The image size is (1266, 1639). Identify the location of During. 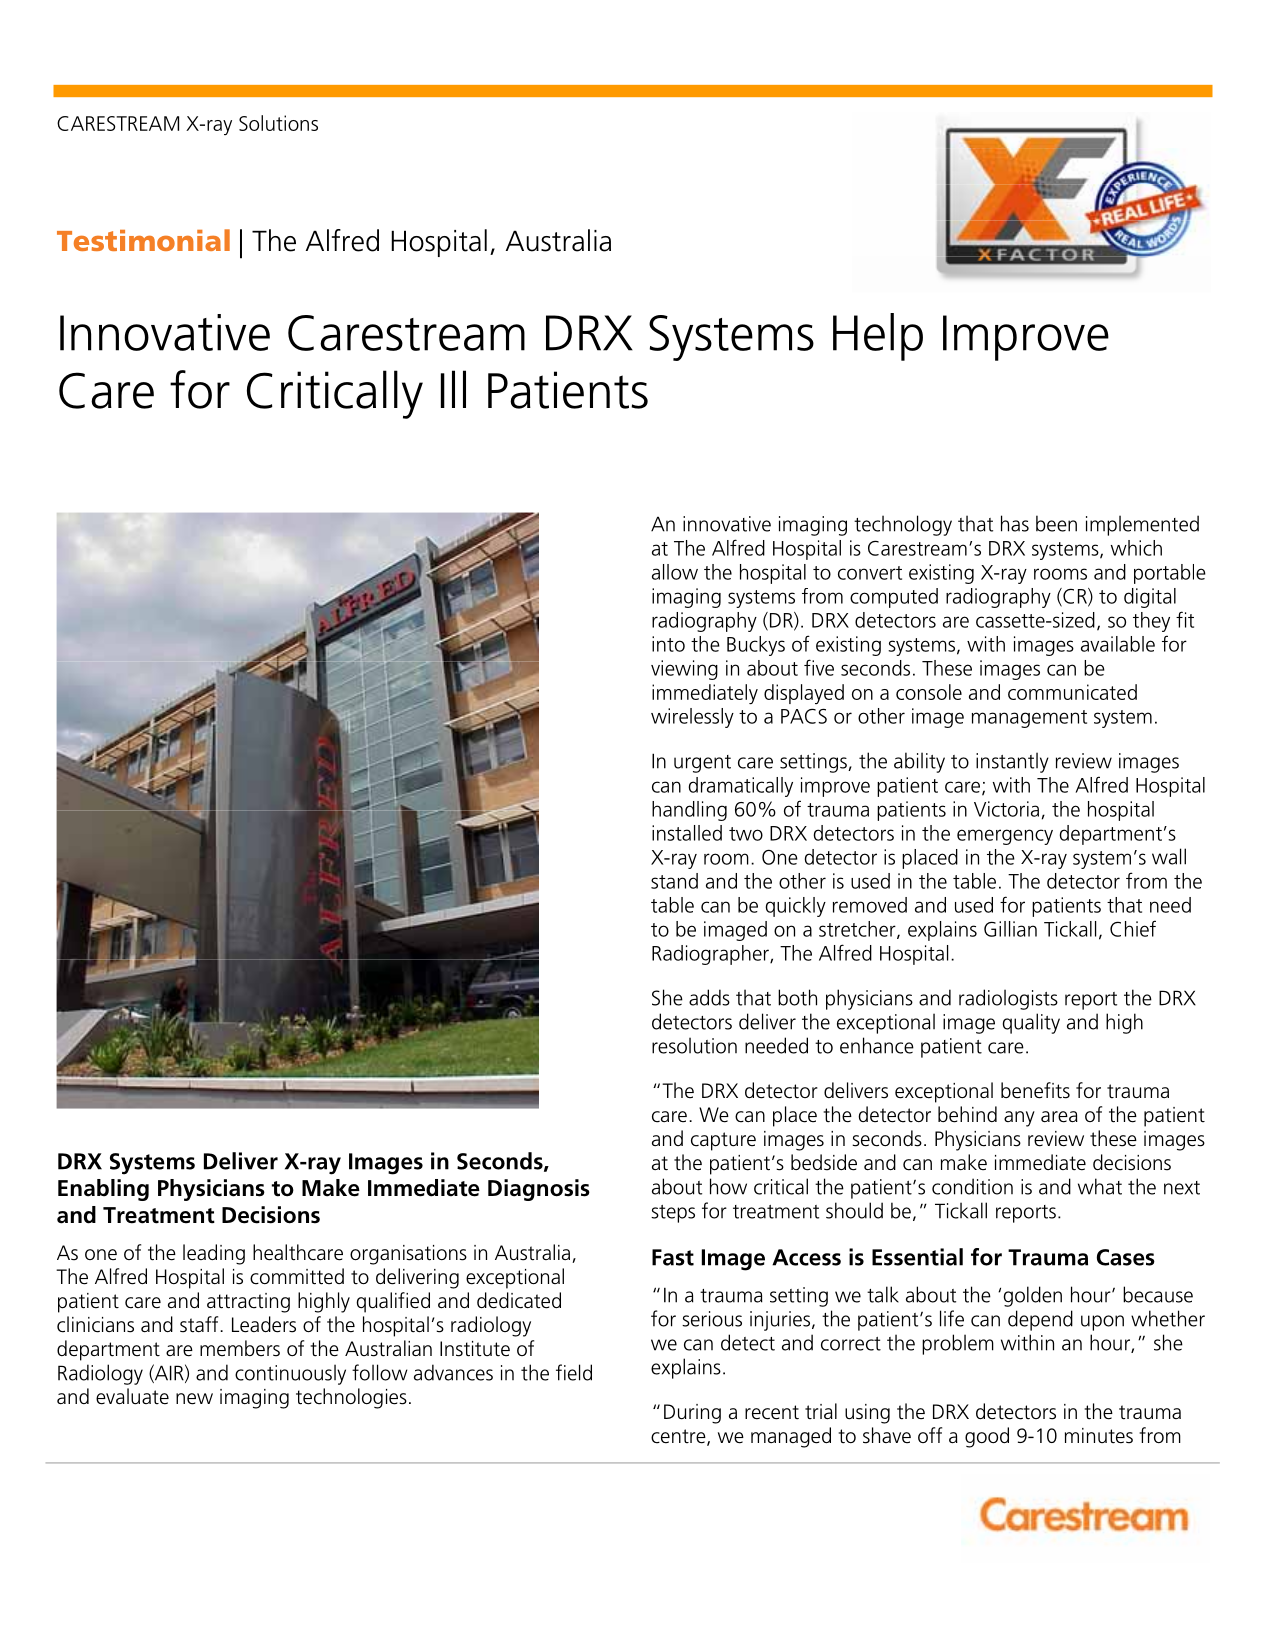
(692, 1414).
